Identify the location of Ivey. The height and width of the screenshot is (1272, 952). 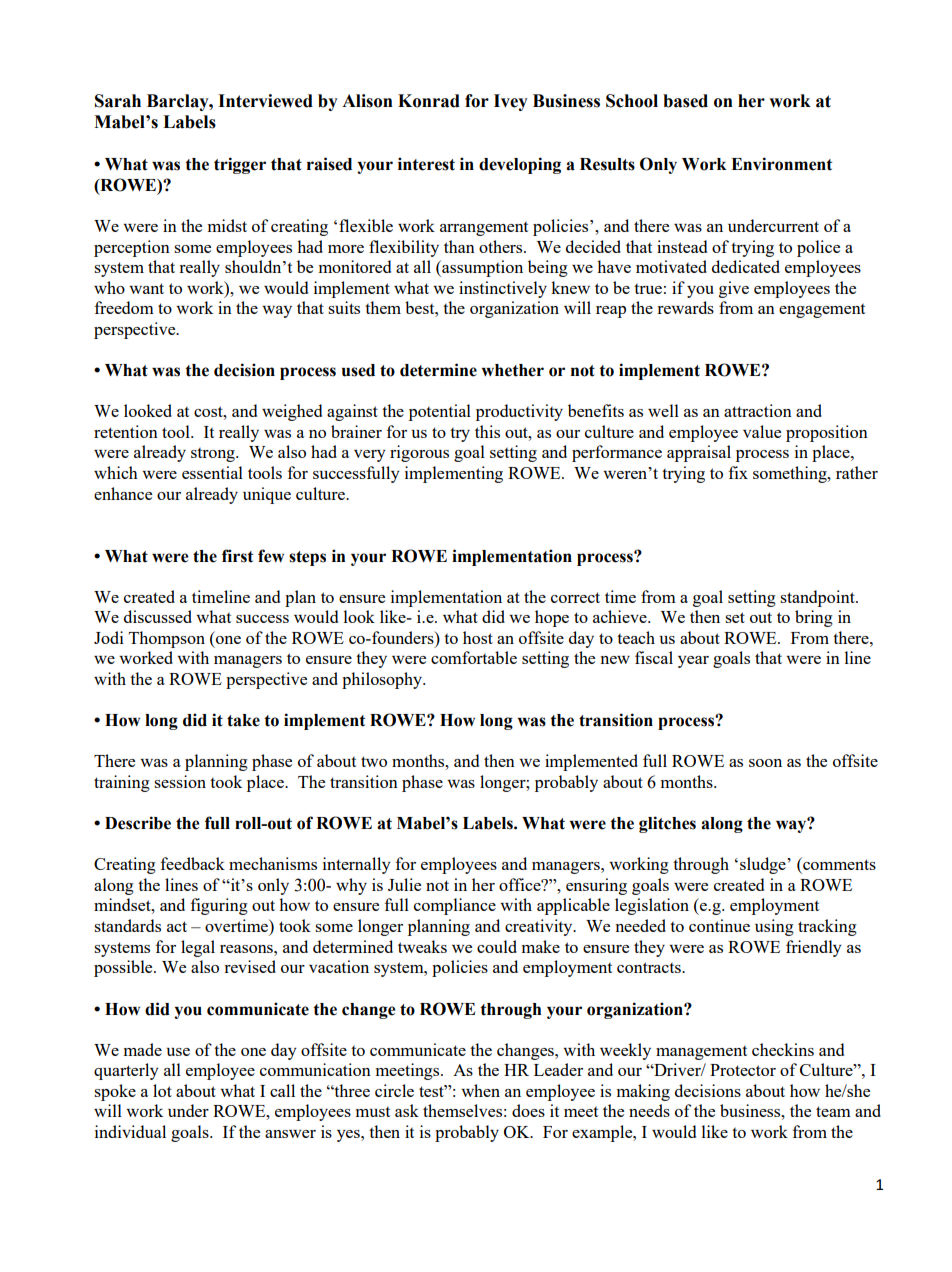
(511, 102).
